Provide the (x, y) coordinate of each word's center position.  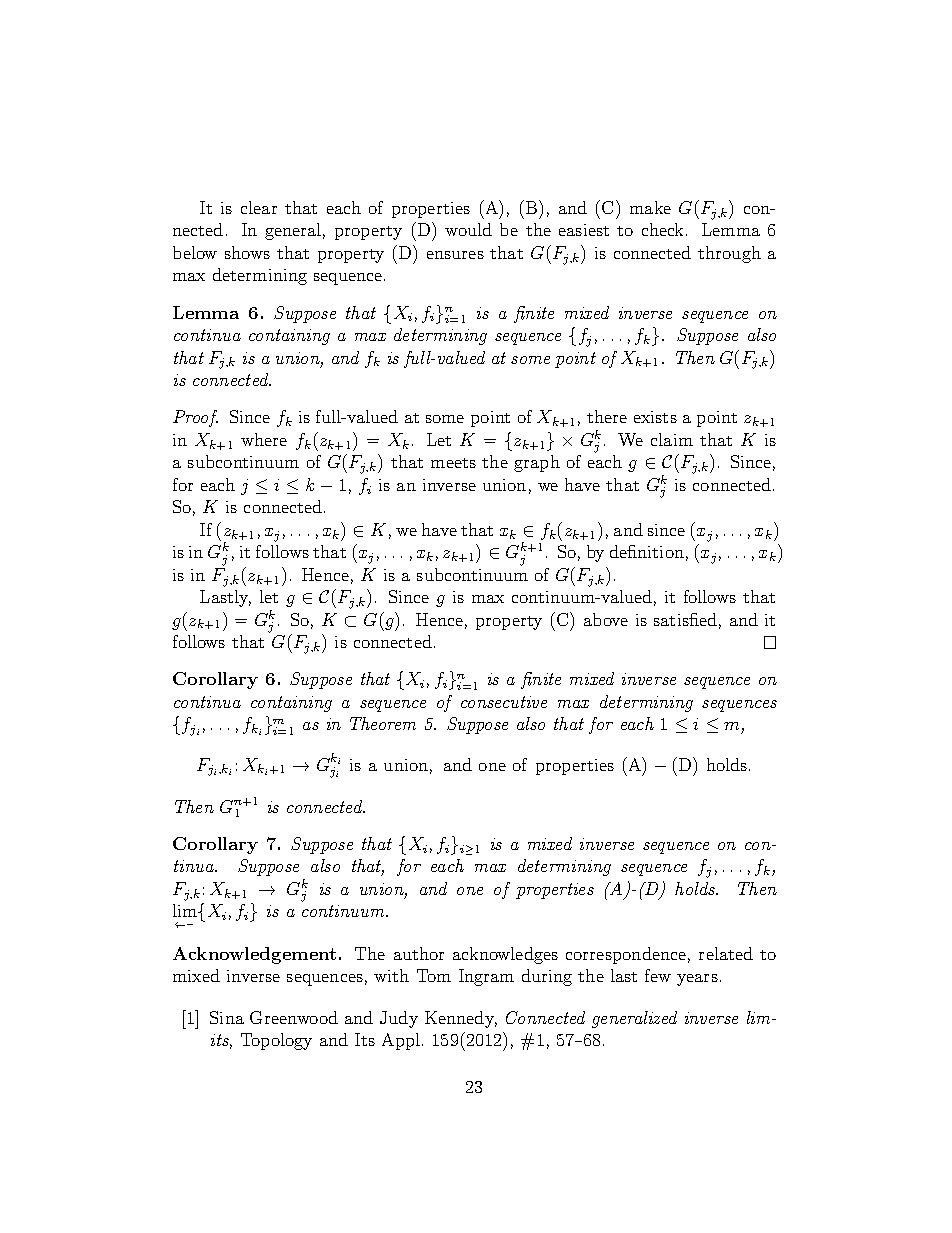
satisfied (685, 619)
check (662, 229)
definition (647, 551)
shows (247, 252)
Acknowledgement (254, 955)
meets (453, 463)
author (419, 953)
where (264, 439)
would (468, 229)
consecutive (504, 702)
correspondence (626, 955)
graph (537, 463)
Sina (227, 1017)
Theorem (383, 723)
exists (655, 417)
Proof (195, 418)
